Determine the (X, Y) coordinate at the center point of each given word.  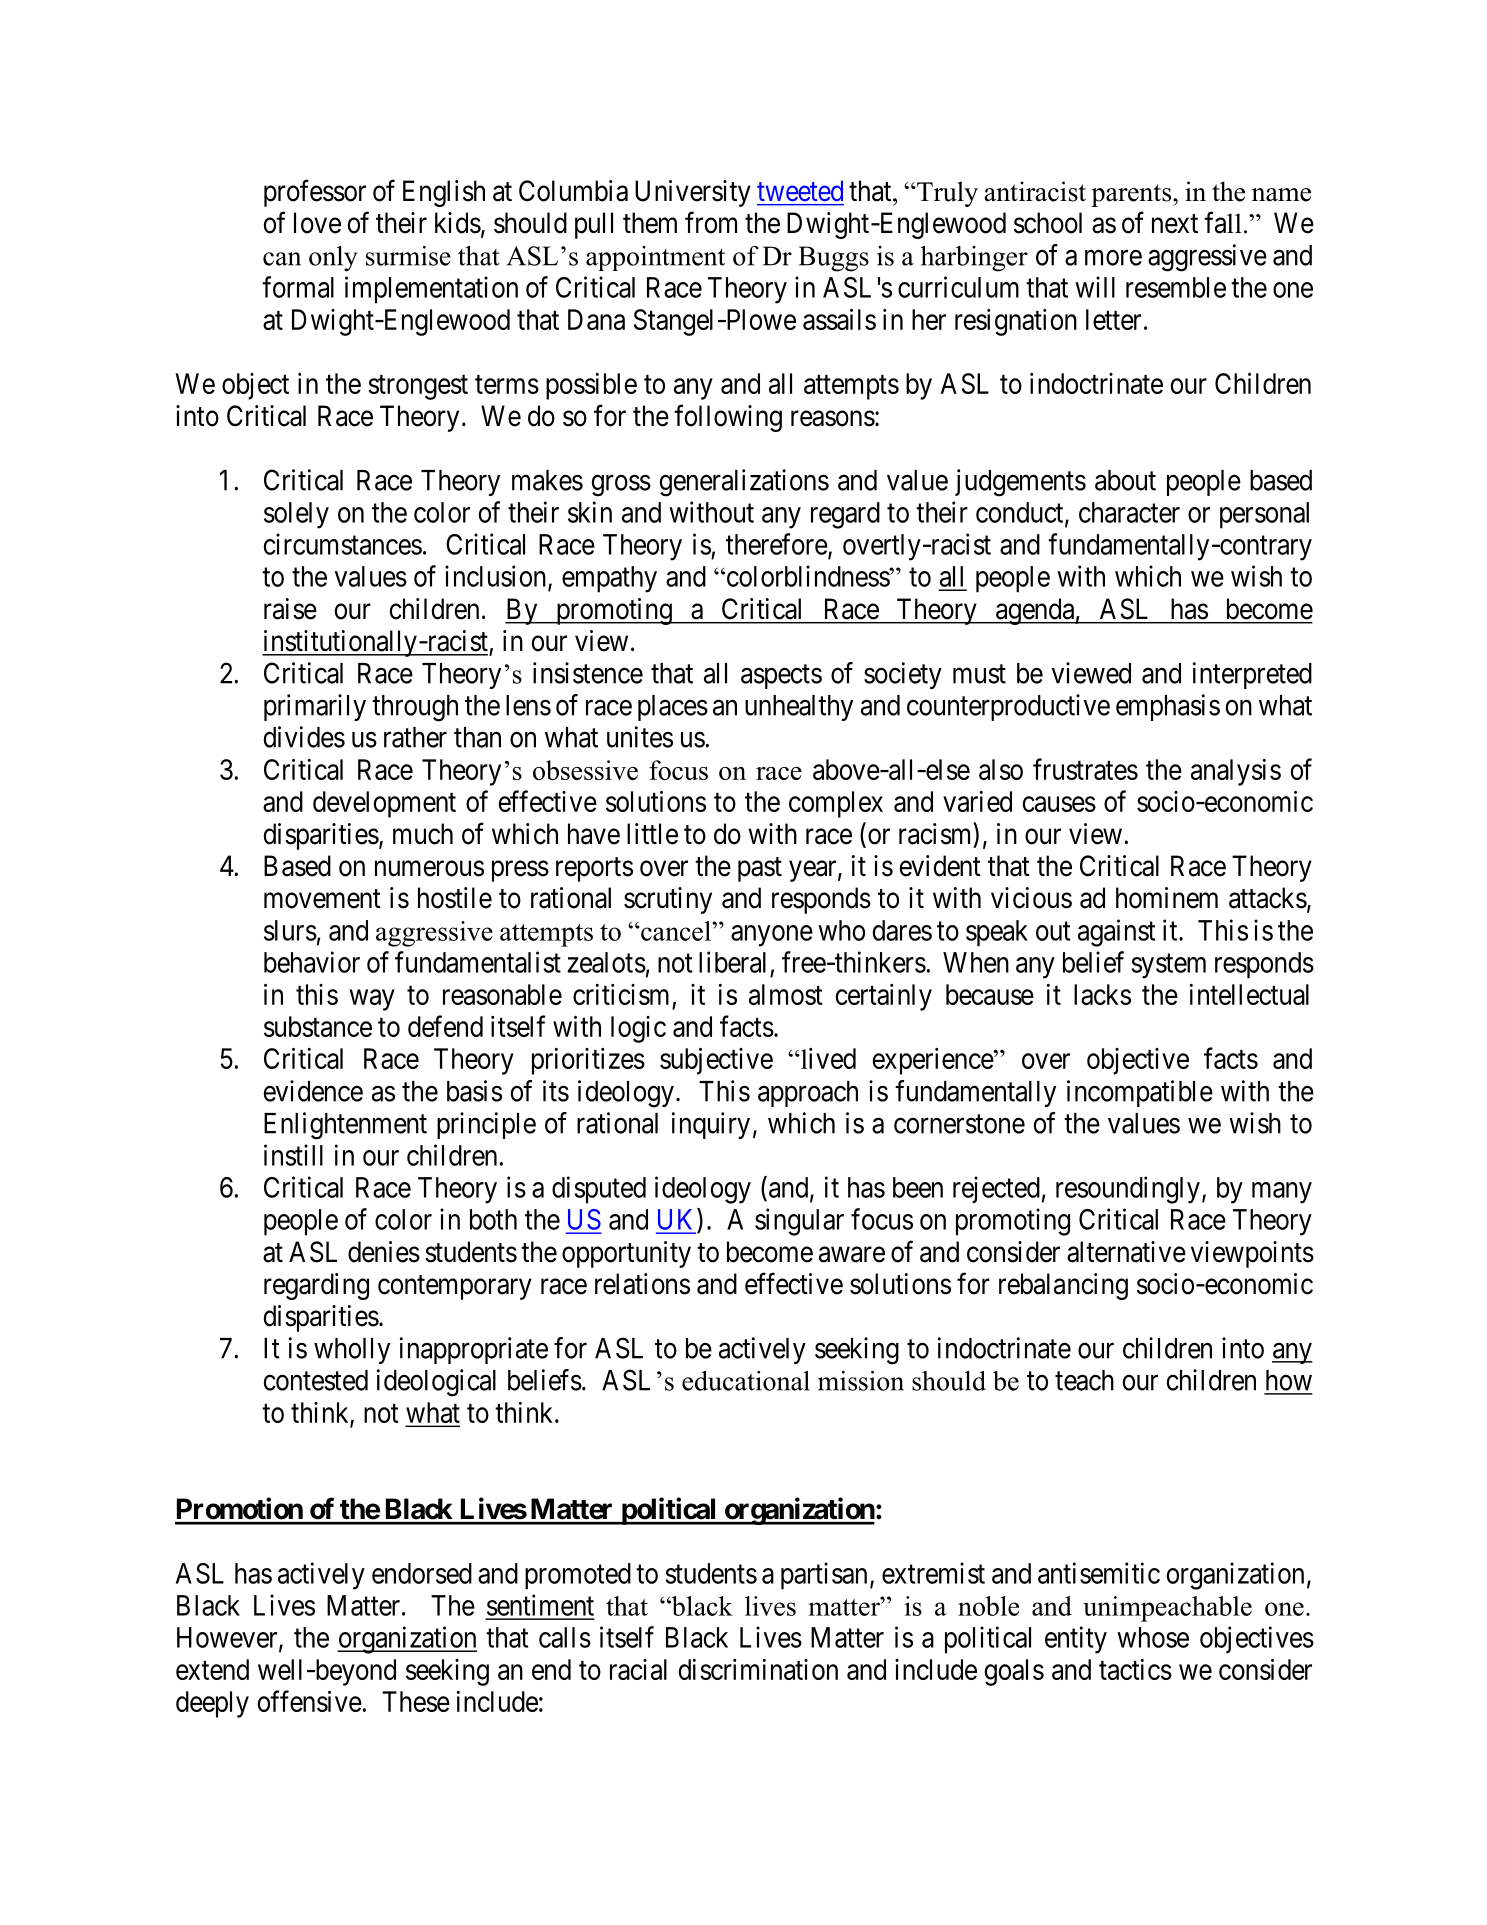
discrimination (758, 1669)
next (1175, 224)
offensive (310, 1701)
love (317, 223)
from (711, 222)
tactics (1135, 1669)
